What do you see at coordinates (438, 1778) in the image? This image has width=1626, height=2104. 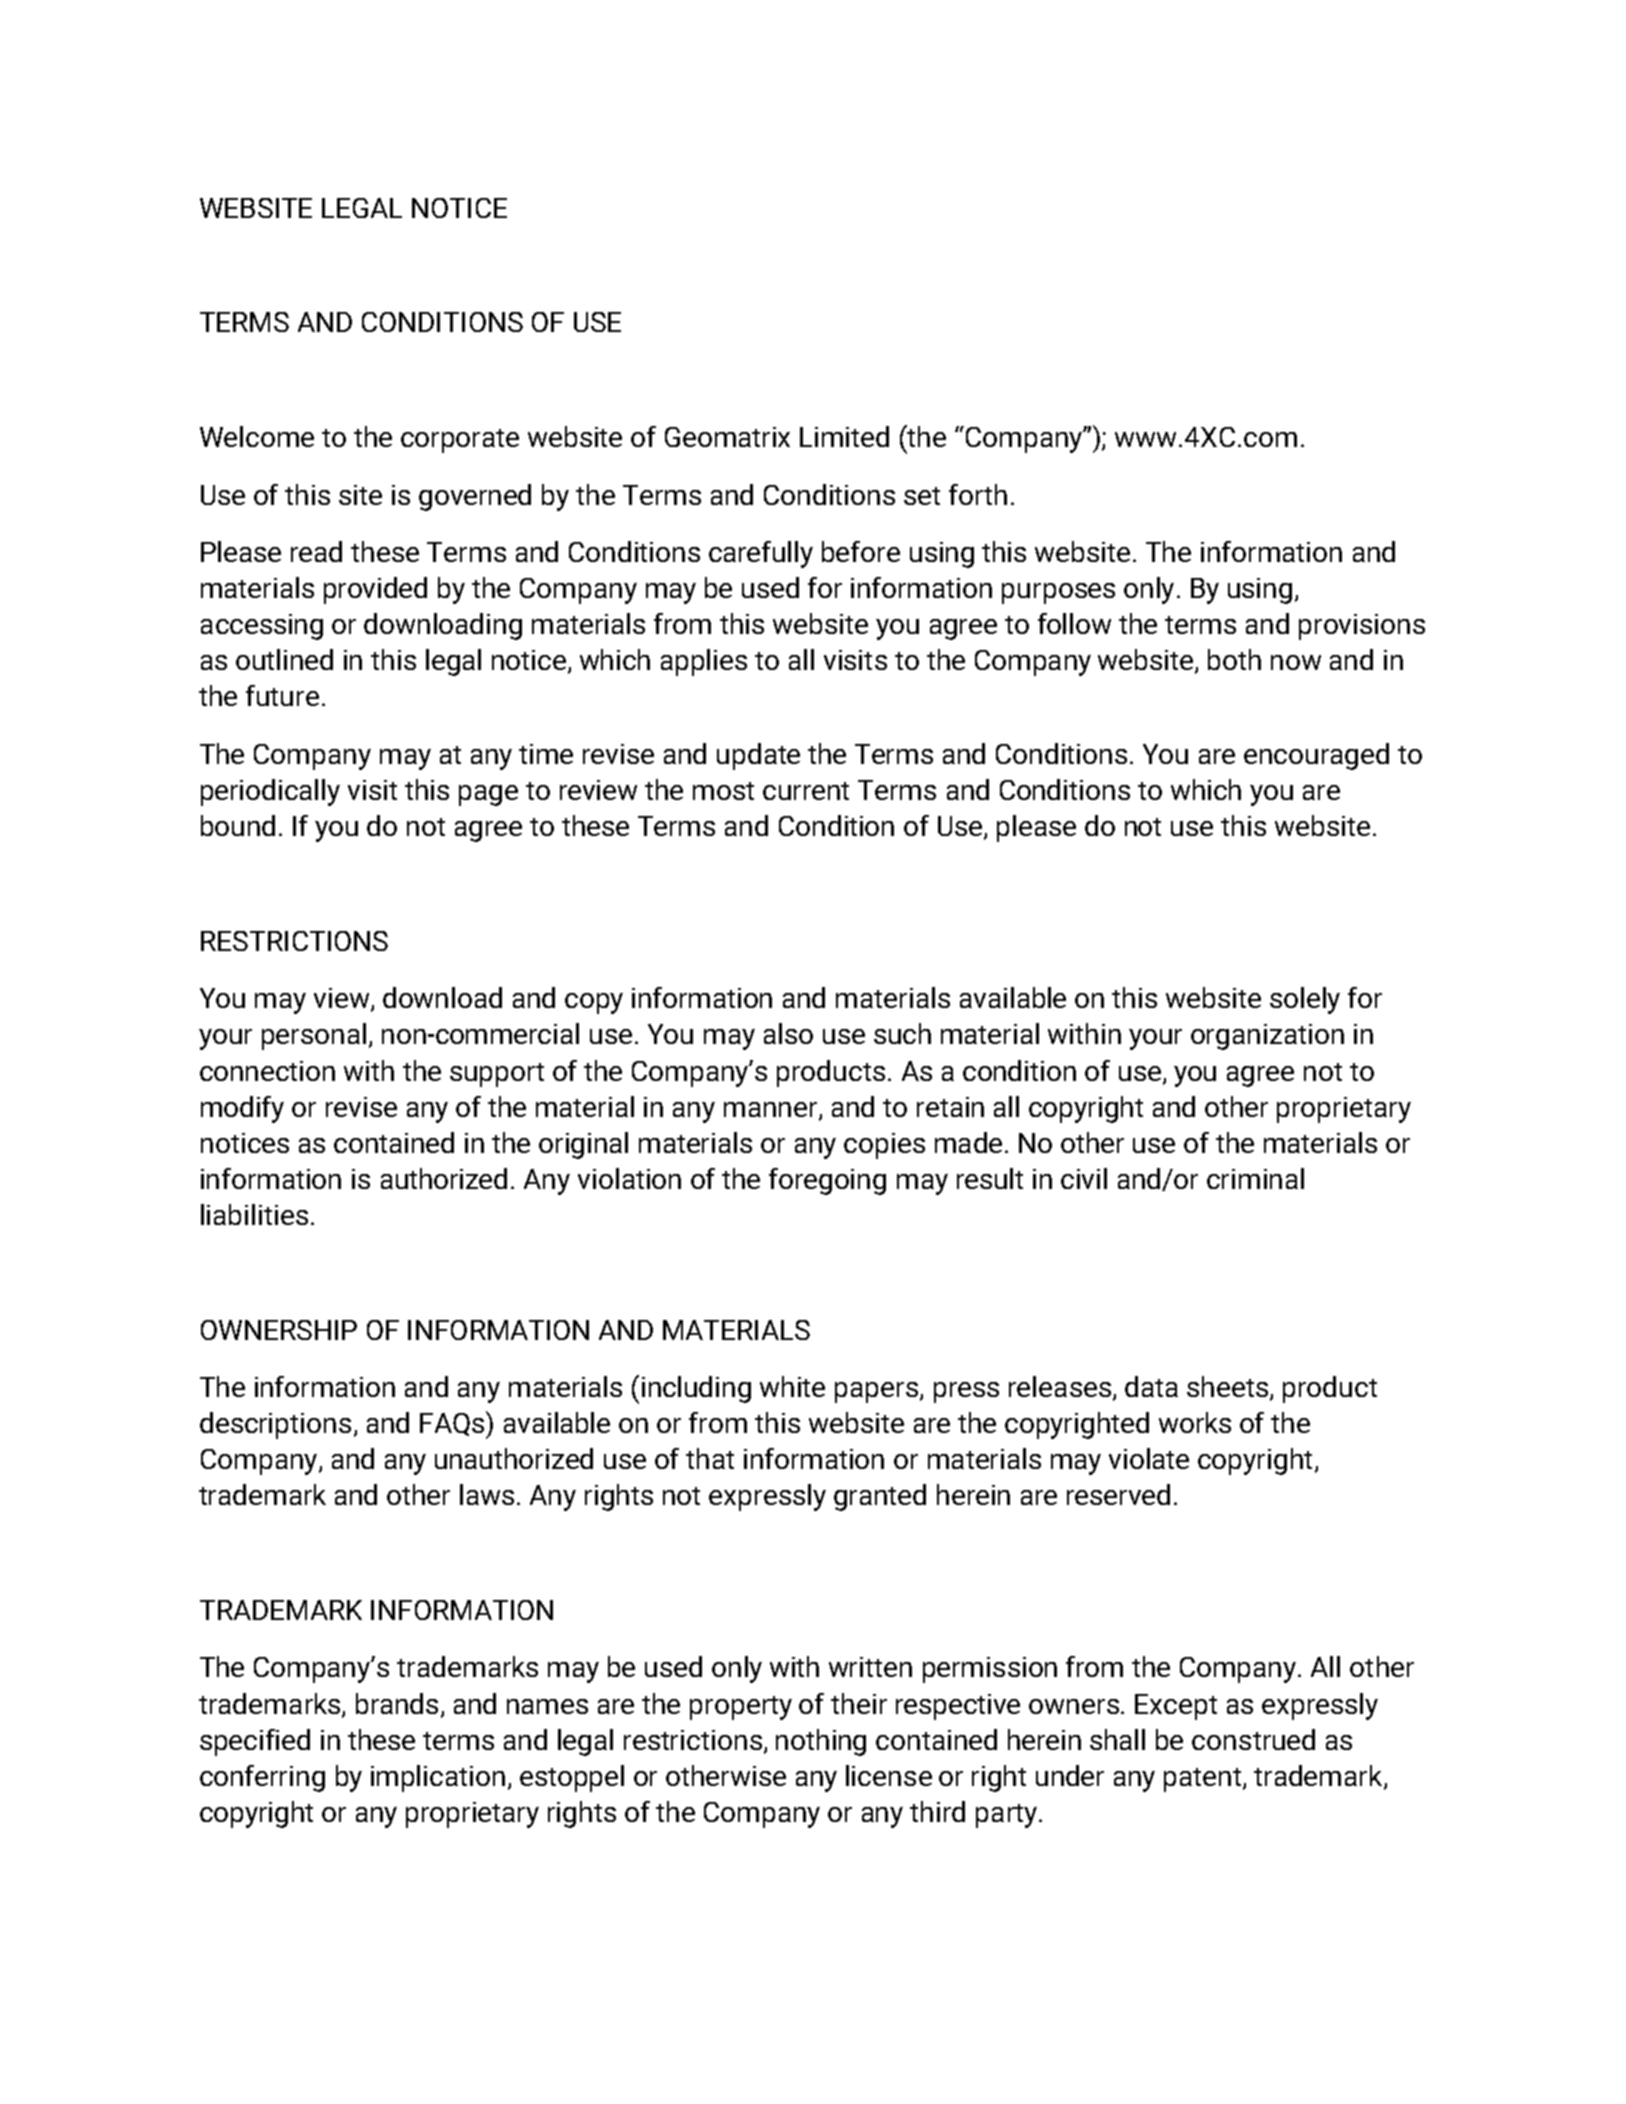 I see `implication` at bounding box center [438, 1778].
